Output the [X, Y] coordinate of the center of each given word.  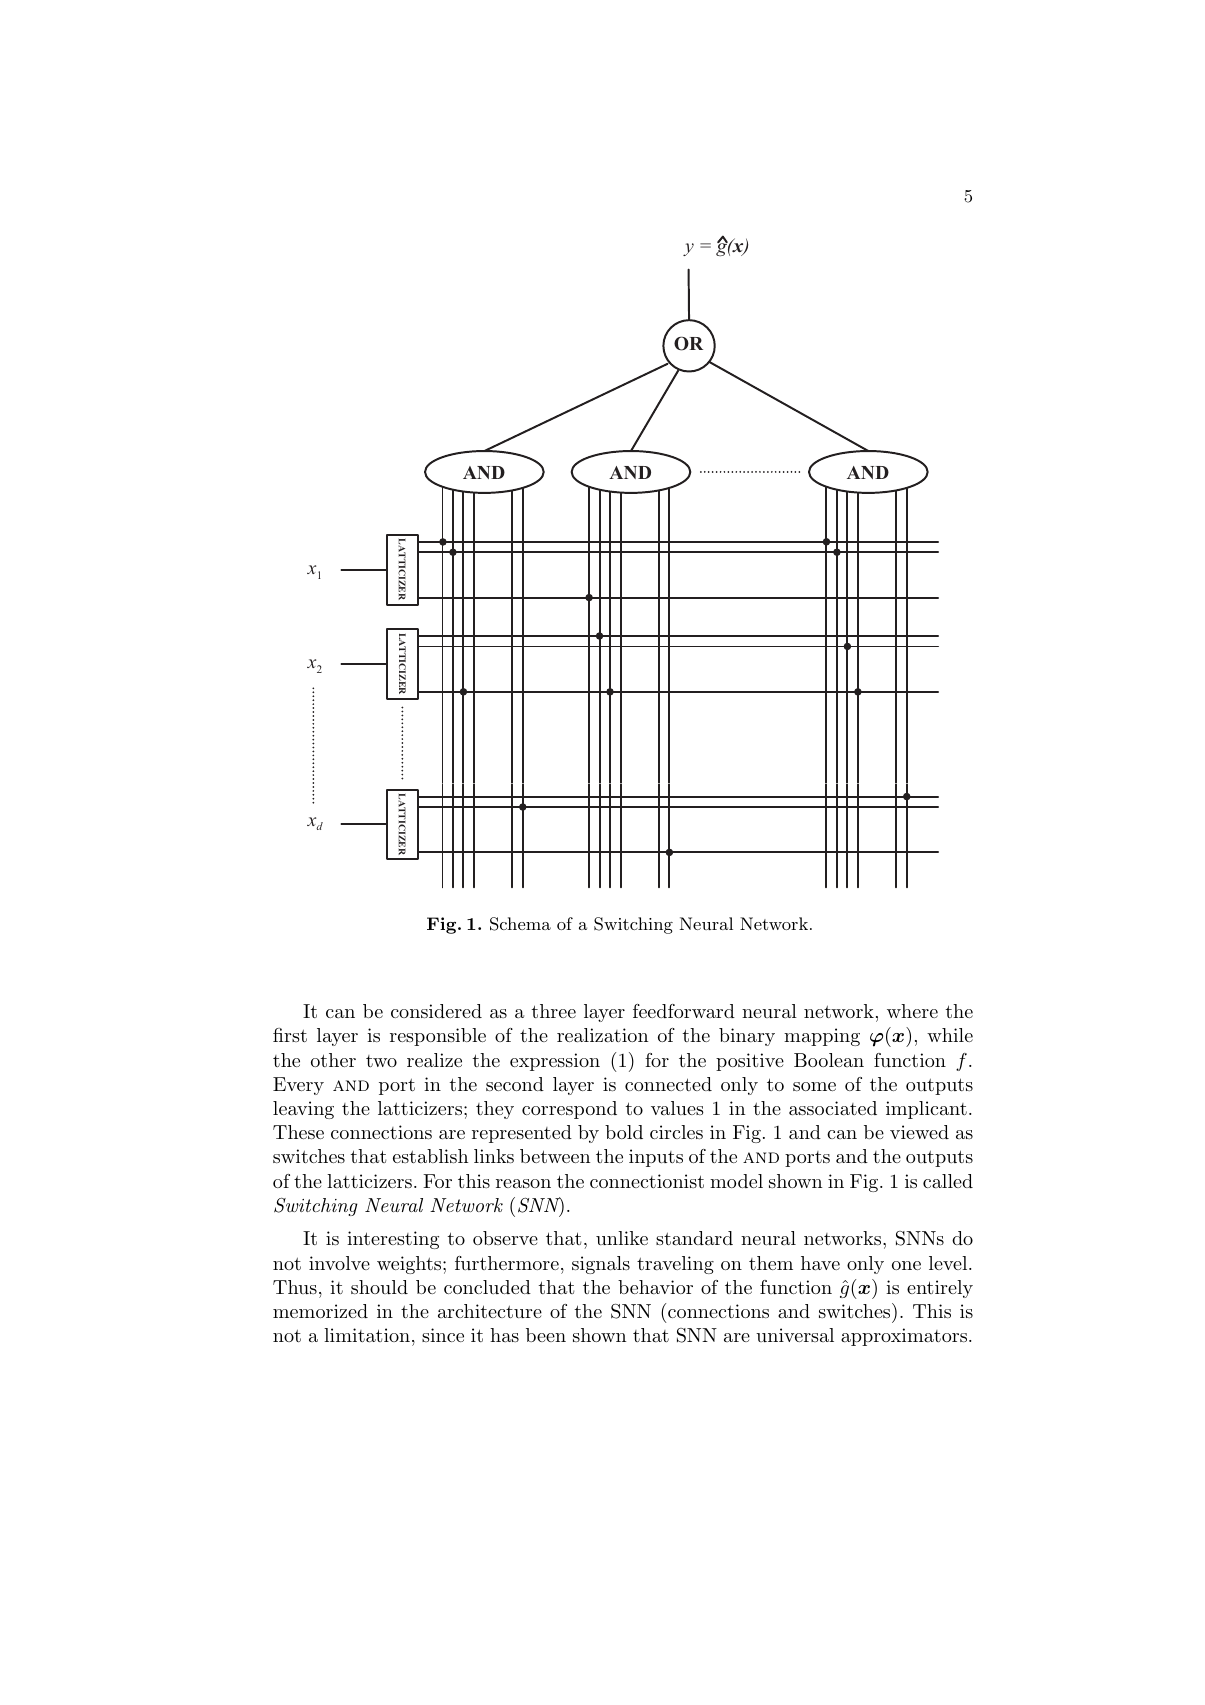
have [820, 1263]
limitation [367, 1335]
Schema [520, 924]
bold [624, 1132]
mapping [822, 1037]
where [912, 1011]
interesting [393, 1240]
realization [602, 1035]
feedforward [684, 1011]
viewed [919, 1132]
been [546, 1335]
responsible [438, 1037]
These [298, 1132]
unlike [622, 1238]
